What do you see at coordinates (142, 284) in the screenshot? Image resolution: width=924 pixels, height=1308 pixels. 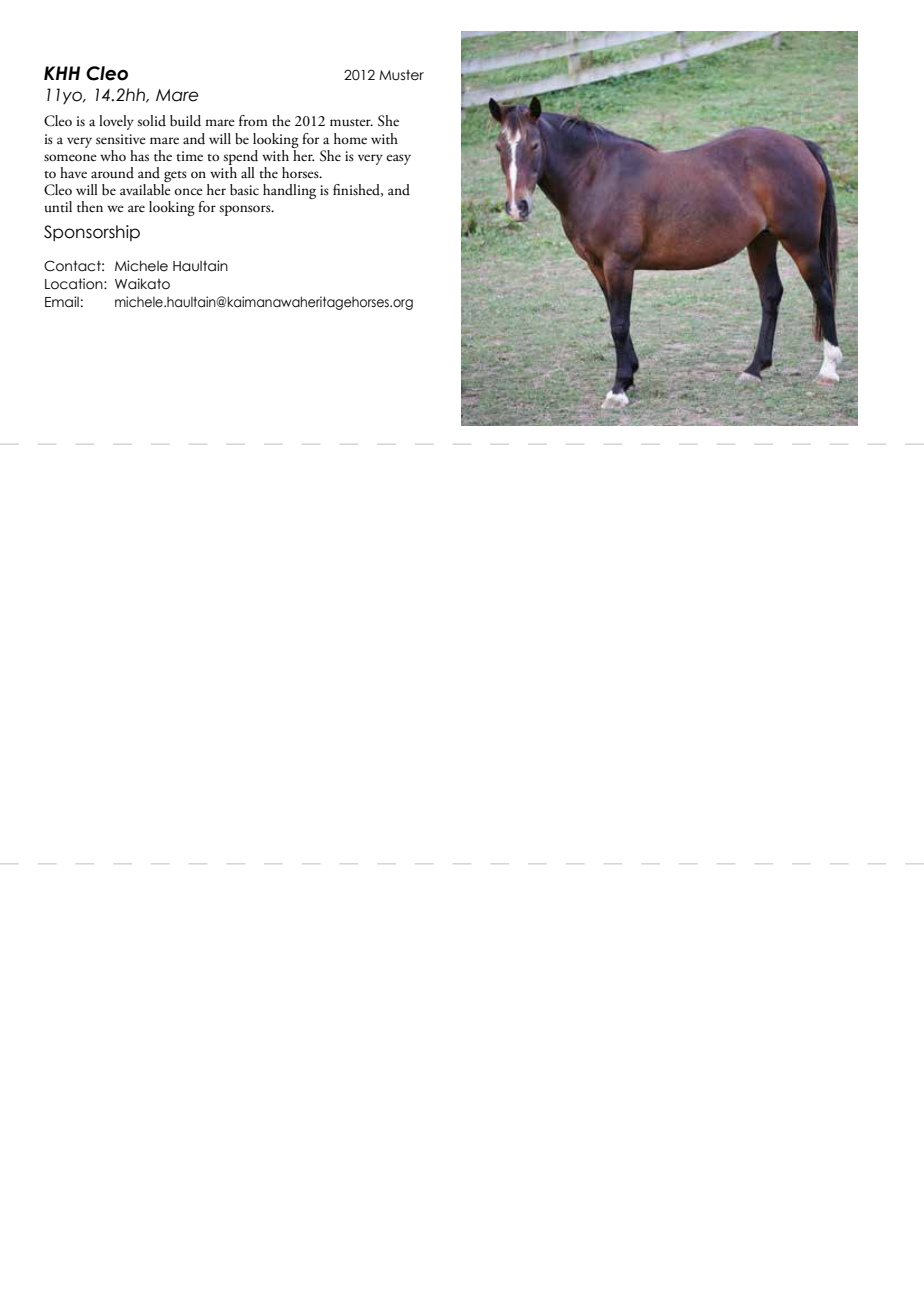 I see `Waikato` at bounding box center [142, 284].
